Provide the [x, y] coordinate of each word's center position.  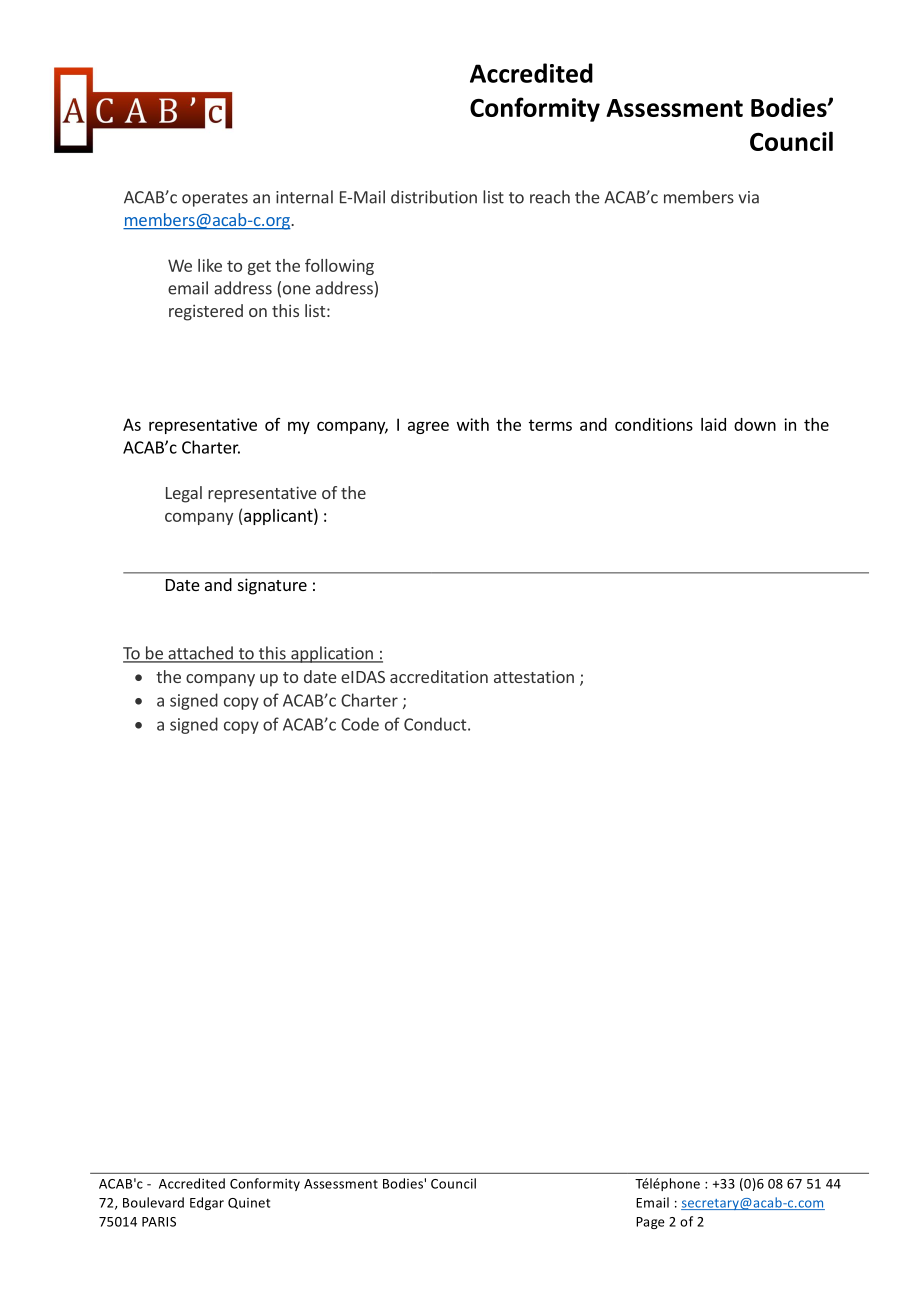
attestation [534, 676]
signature [272, 586]
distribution [434, 197]
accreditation [439, 676]
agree [428, 427]
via [749, 197]
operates [215, 199]
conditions [654, 424]
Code [360, 724]
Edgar [207, 1203]
